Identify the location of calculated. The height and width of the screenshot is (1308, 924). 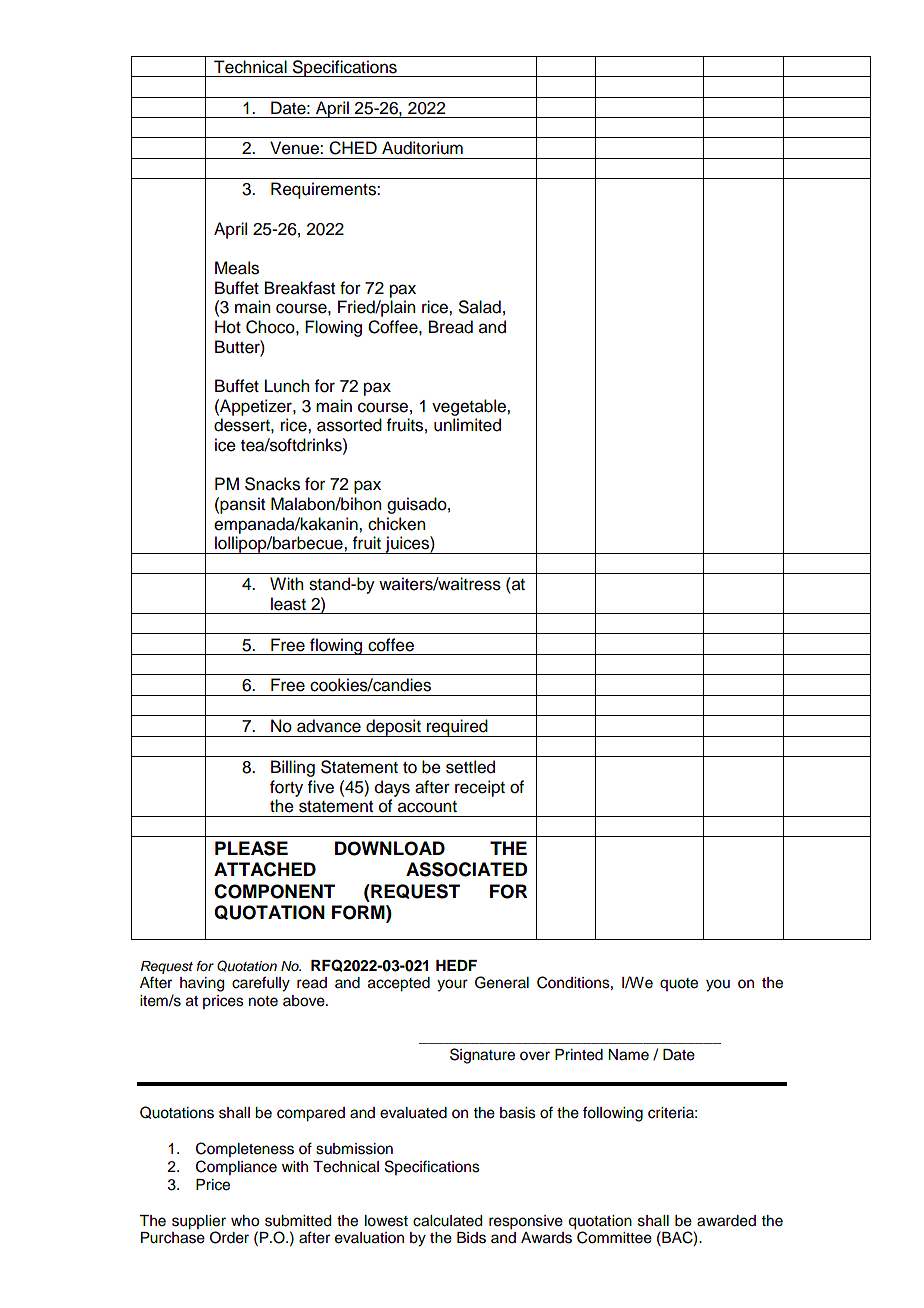
(447, 1221).
